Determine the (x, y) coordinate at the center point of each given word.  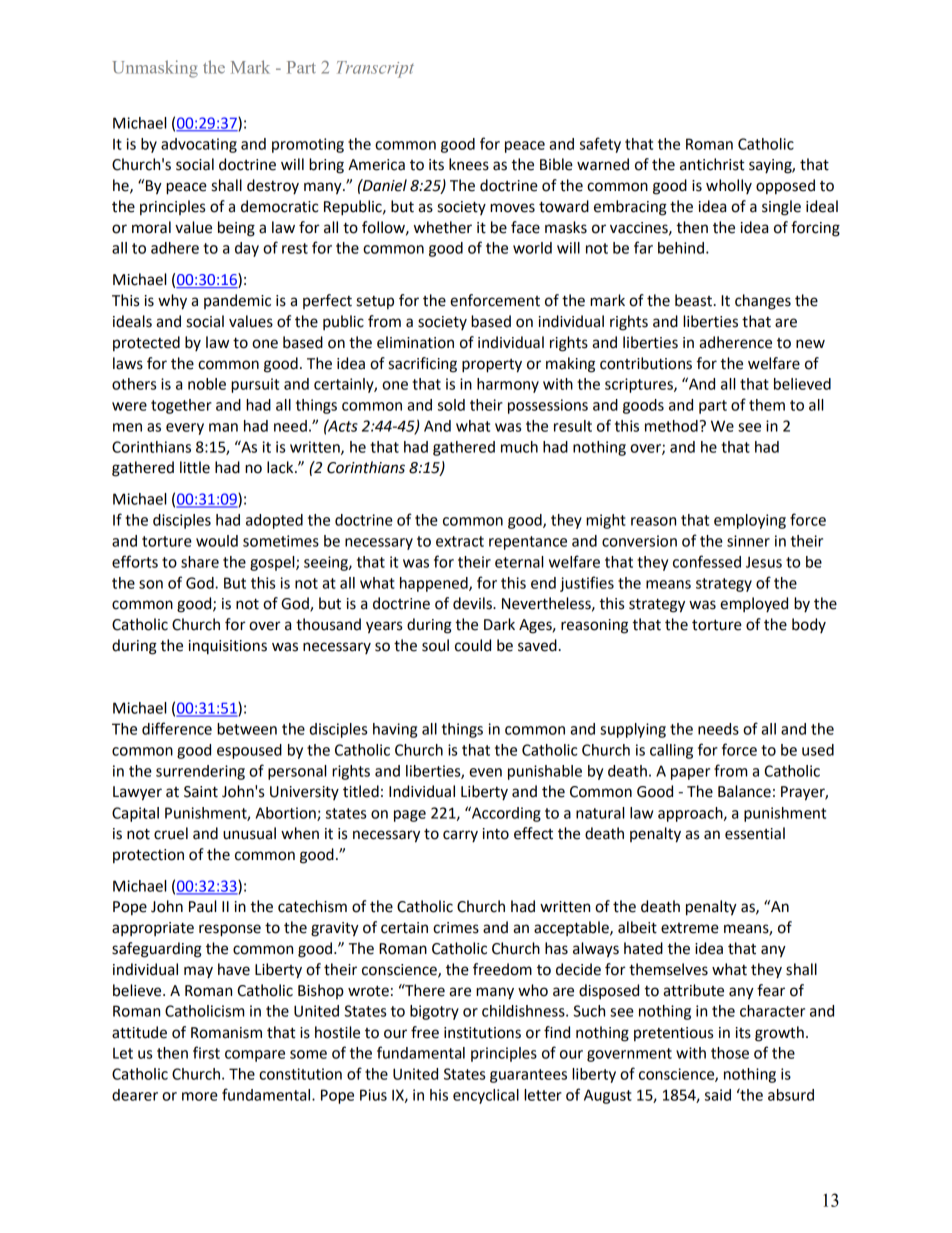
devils (473, 603)
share (200, 562)
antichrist (712, 164)
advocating (199, 145)
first (206, 1052)
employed (754, 605)
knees (469, 164)
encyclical (486, 1096)
